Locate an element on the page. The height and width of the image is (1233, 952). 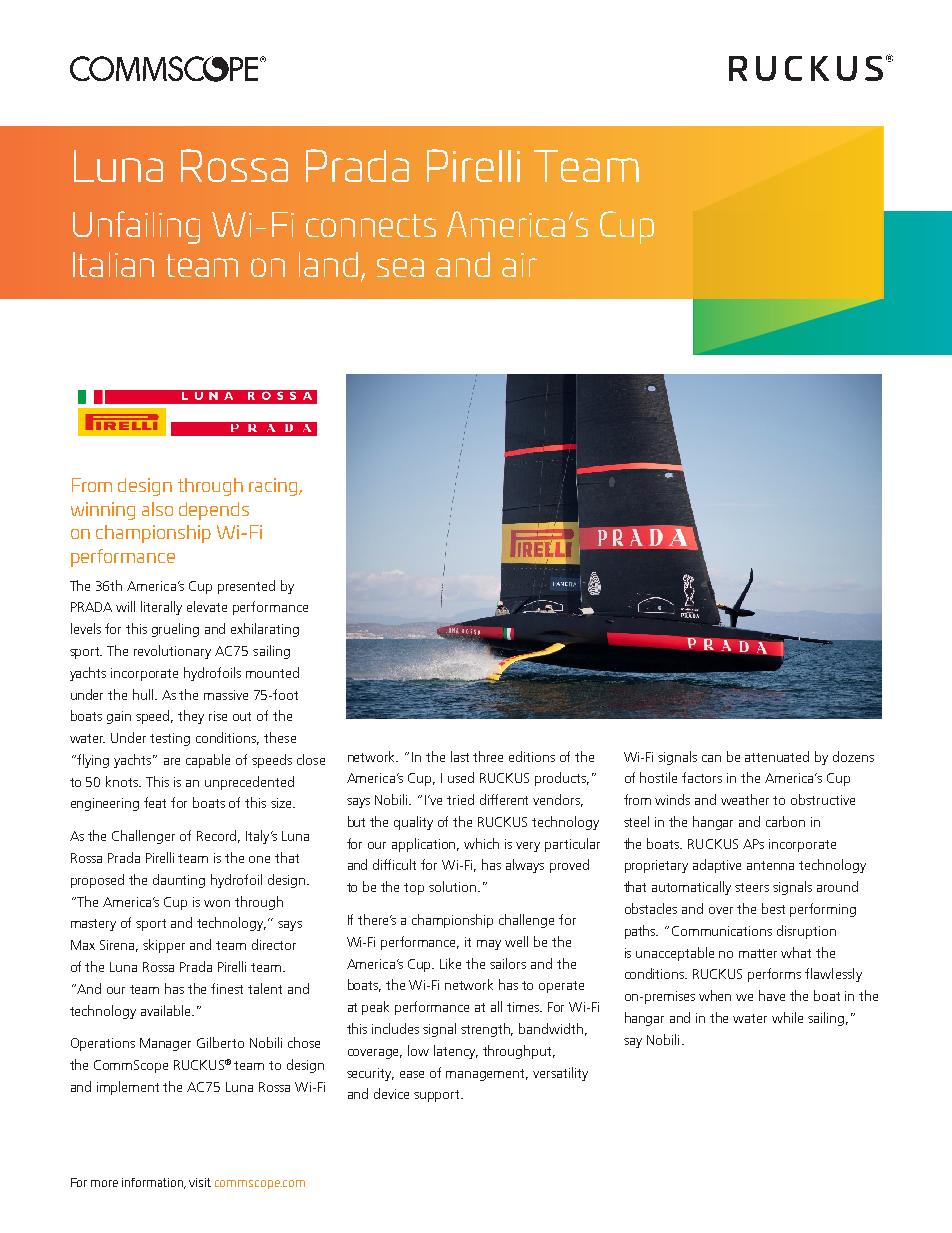
literally is located at coordinates (161, 608).
